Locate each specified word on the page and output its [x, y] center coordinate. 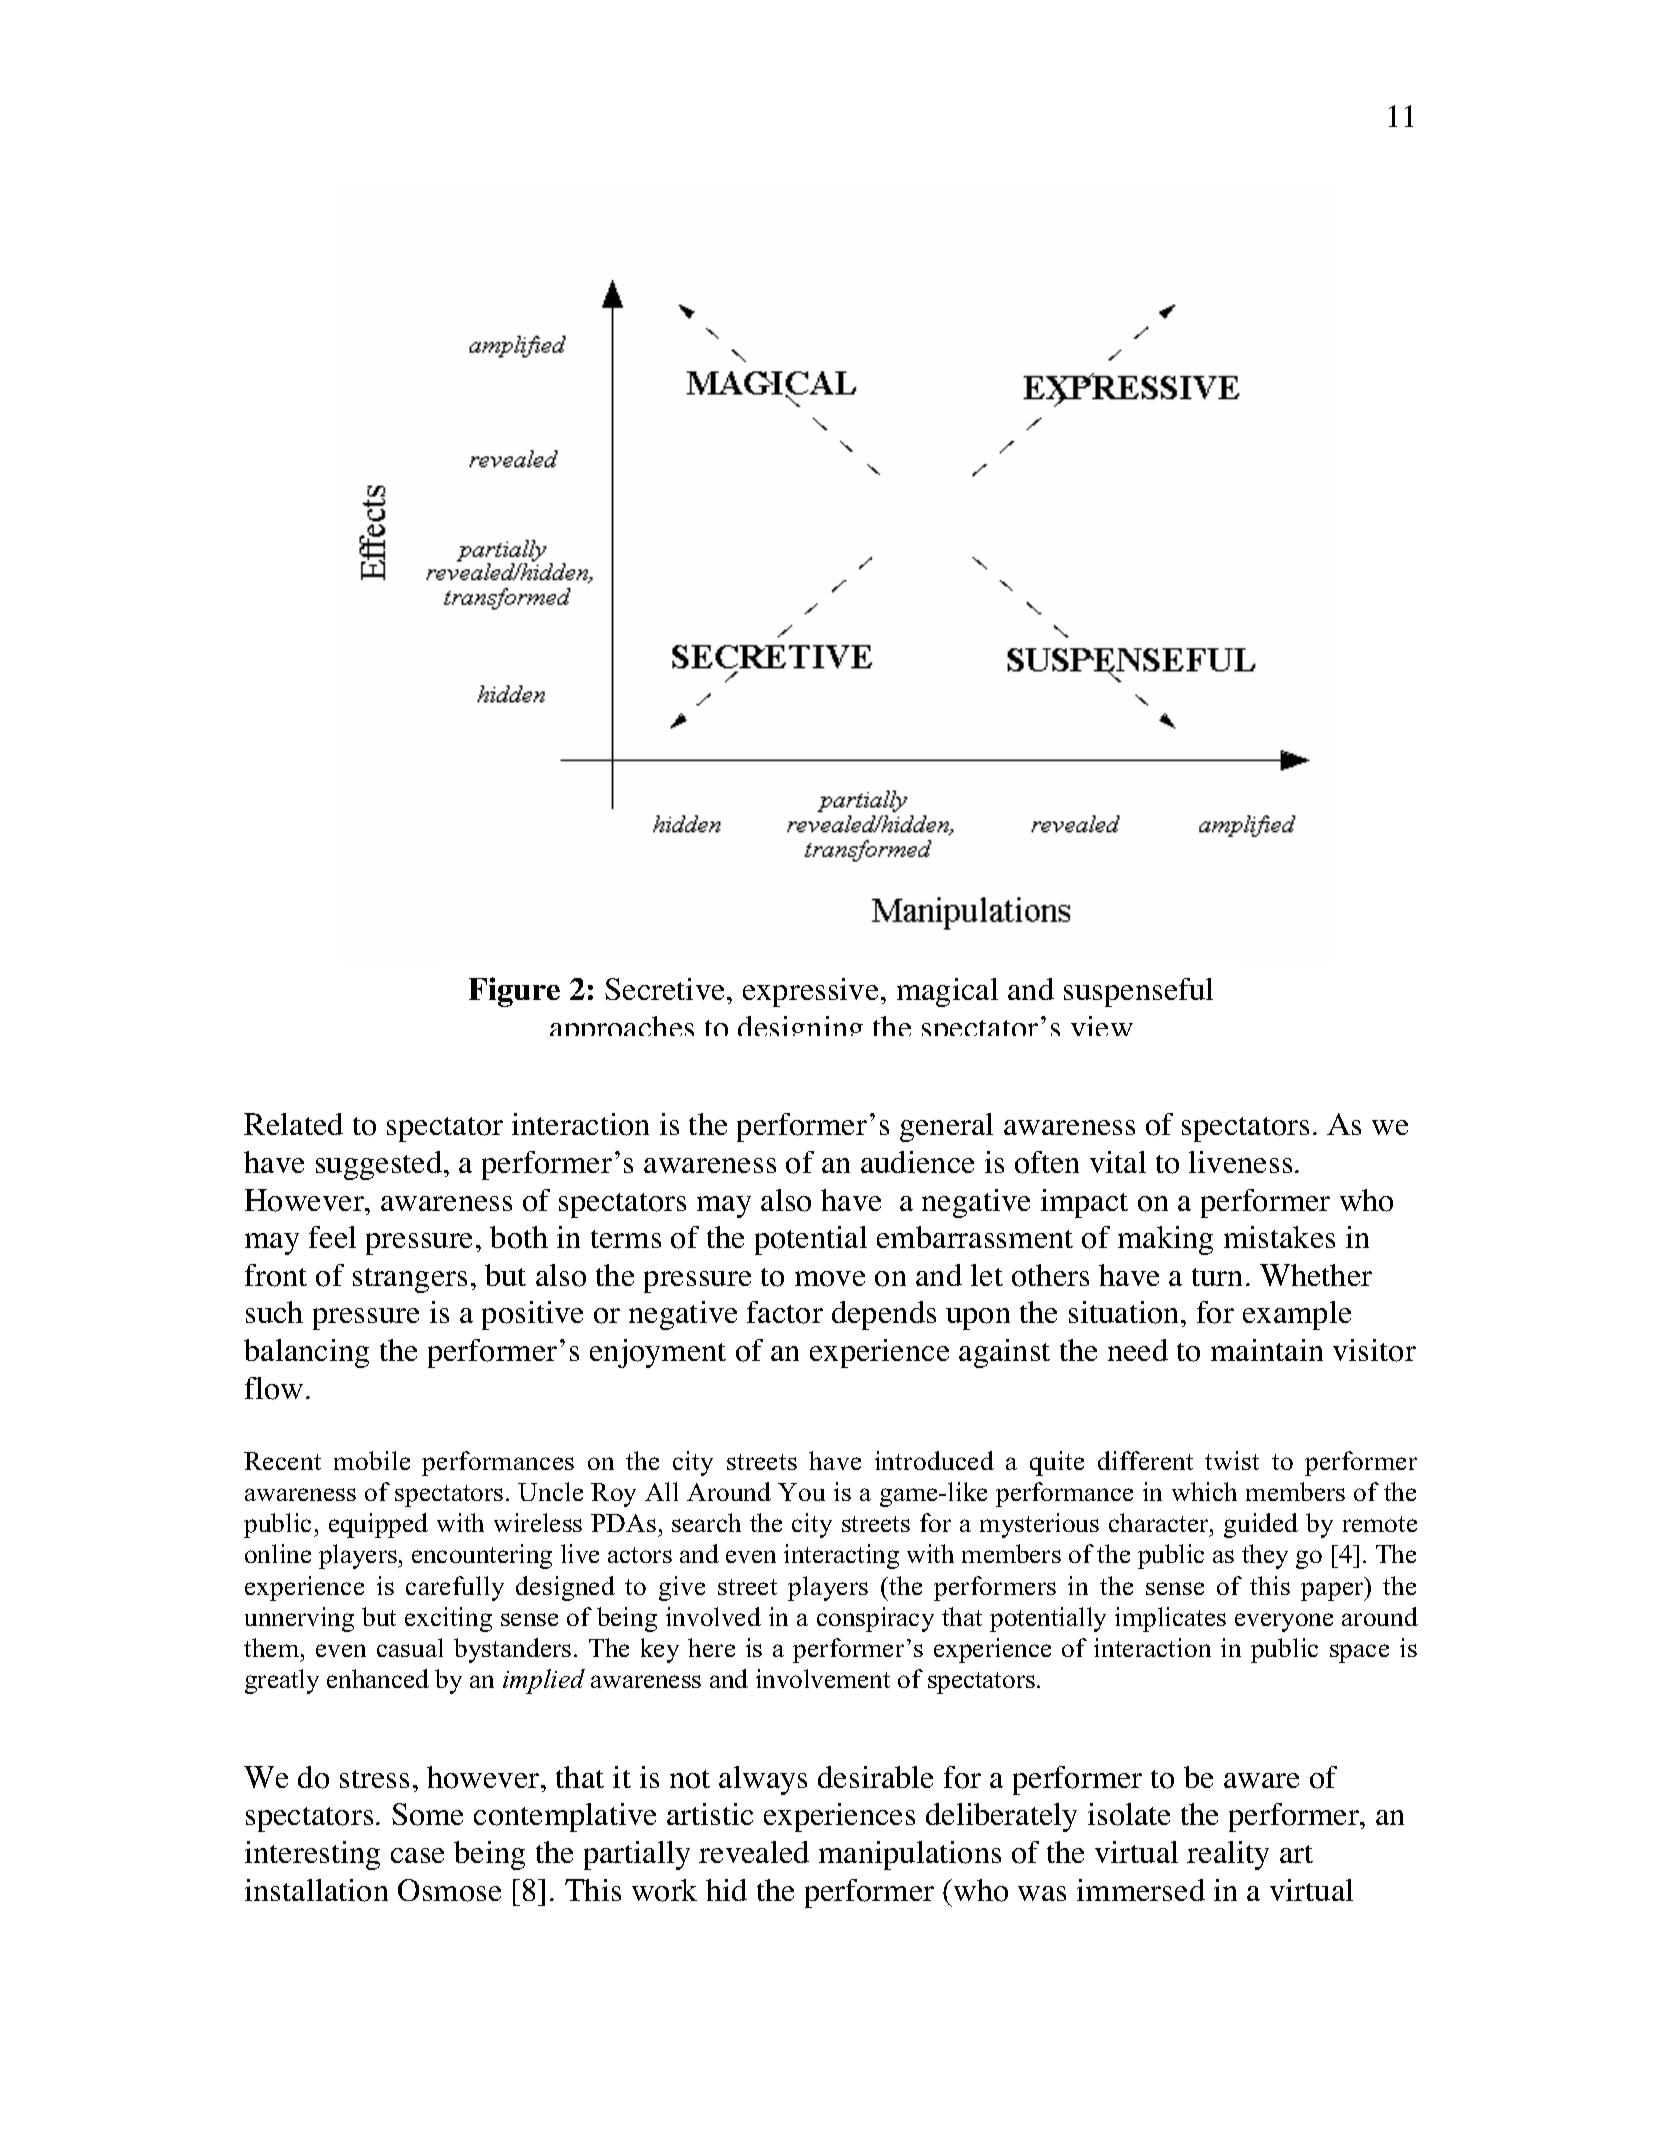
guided [1261, 1525]
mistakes [1279, 1237]
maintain [1267, 1350]
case [417, 1855]
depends [884, 1315]
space [1359, 1653]
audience [917, 1162]
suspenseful [1138, 992]
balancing [306, 1353]
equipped [378, 1525]
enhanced [378, 1678]
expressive [810, 992]
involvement [823, 1678]
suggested [380, 1165]
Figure [514, 992]
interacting [841, 1556]
